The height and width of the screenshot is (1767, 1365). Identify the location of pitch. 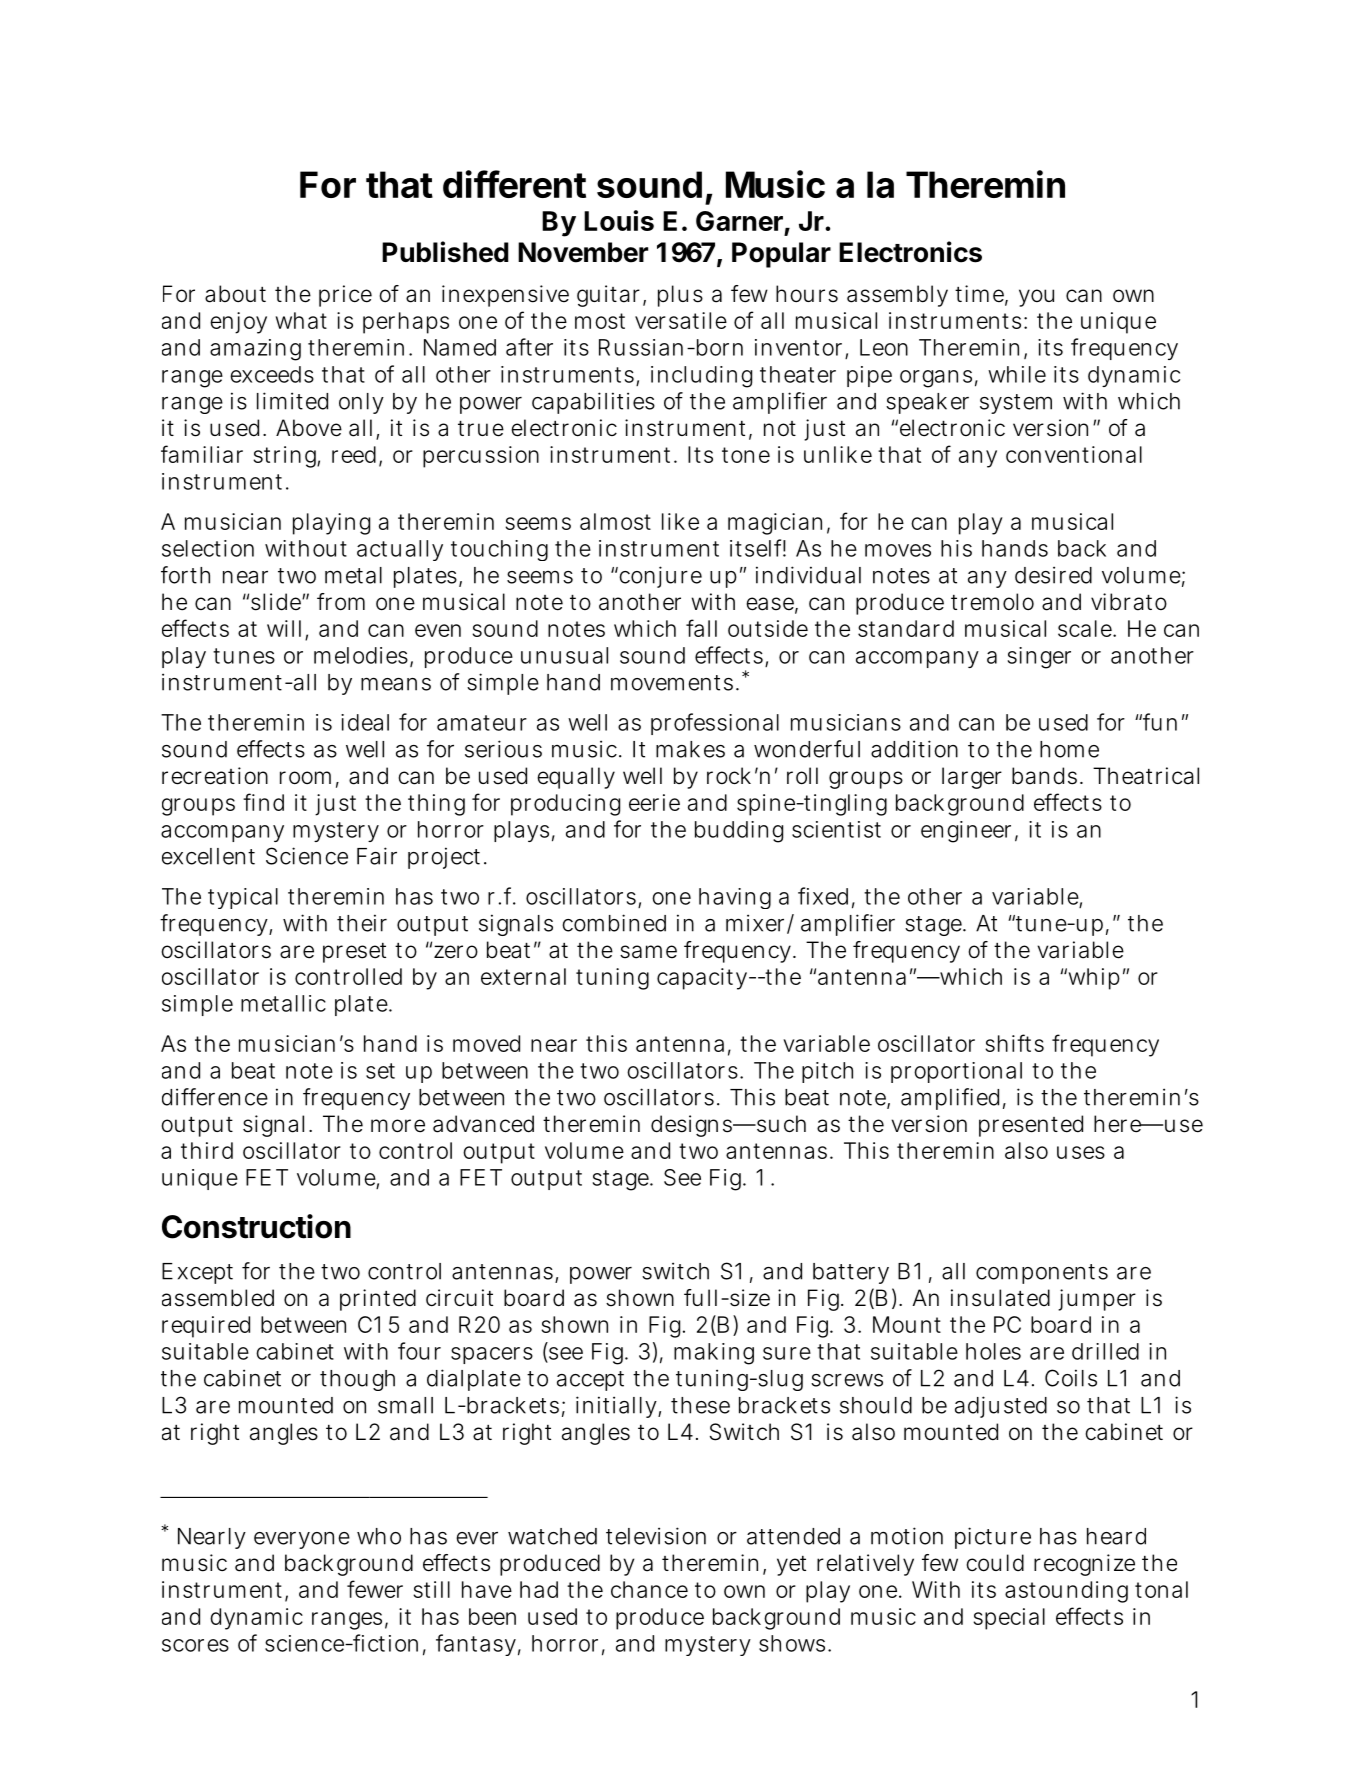
(827, 1072).
